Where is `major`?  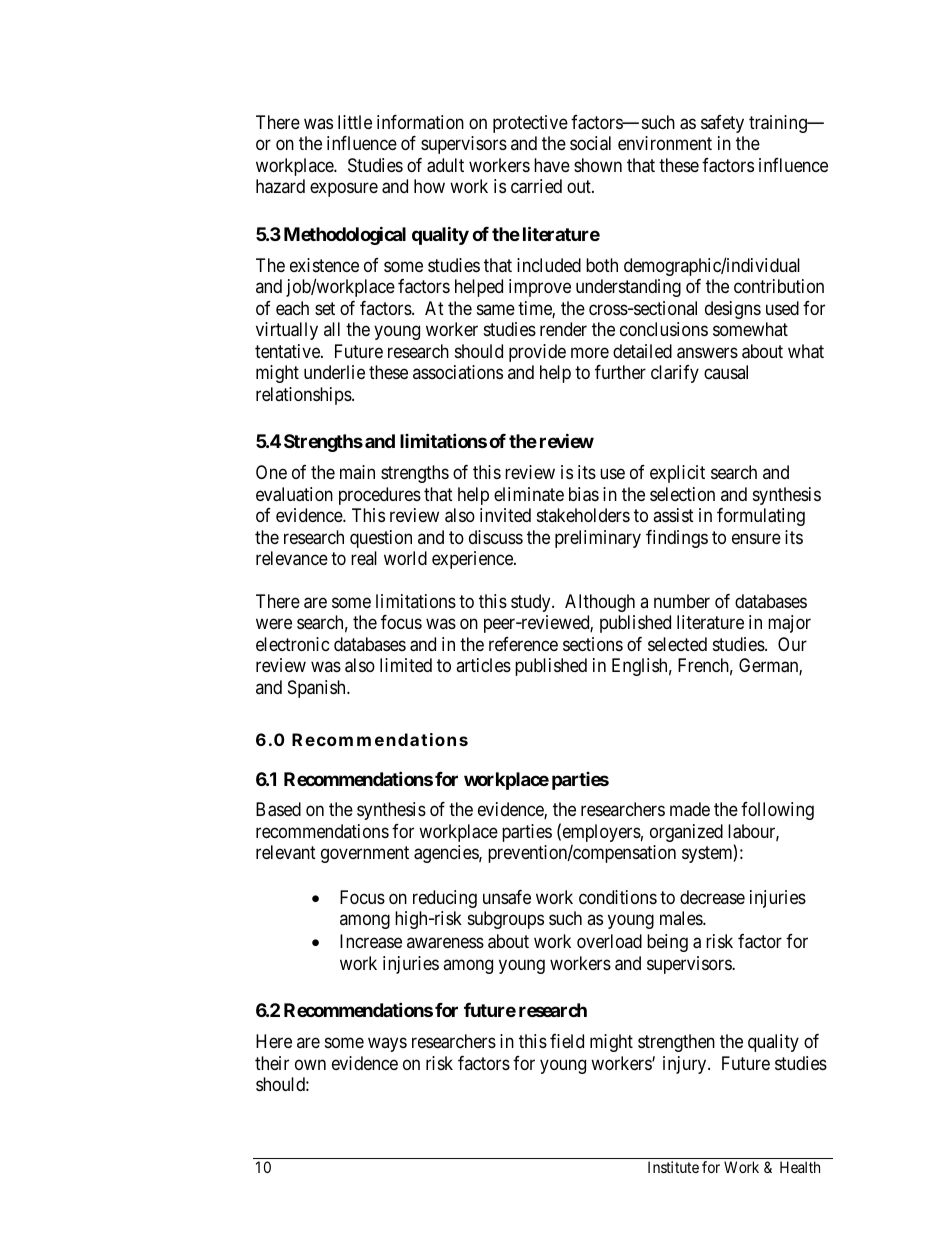 major is located at coordinates (789, 624).
